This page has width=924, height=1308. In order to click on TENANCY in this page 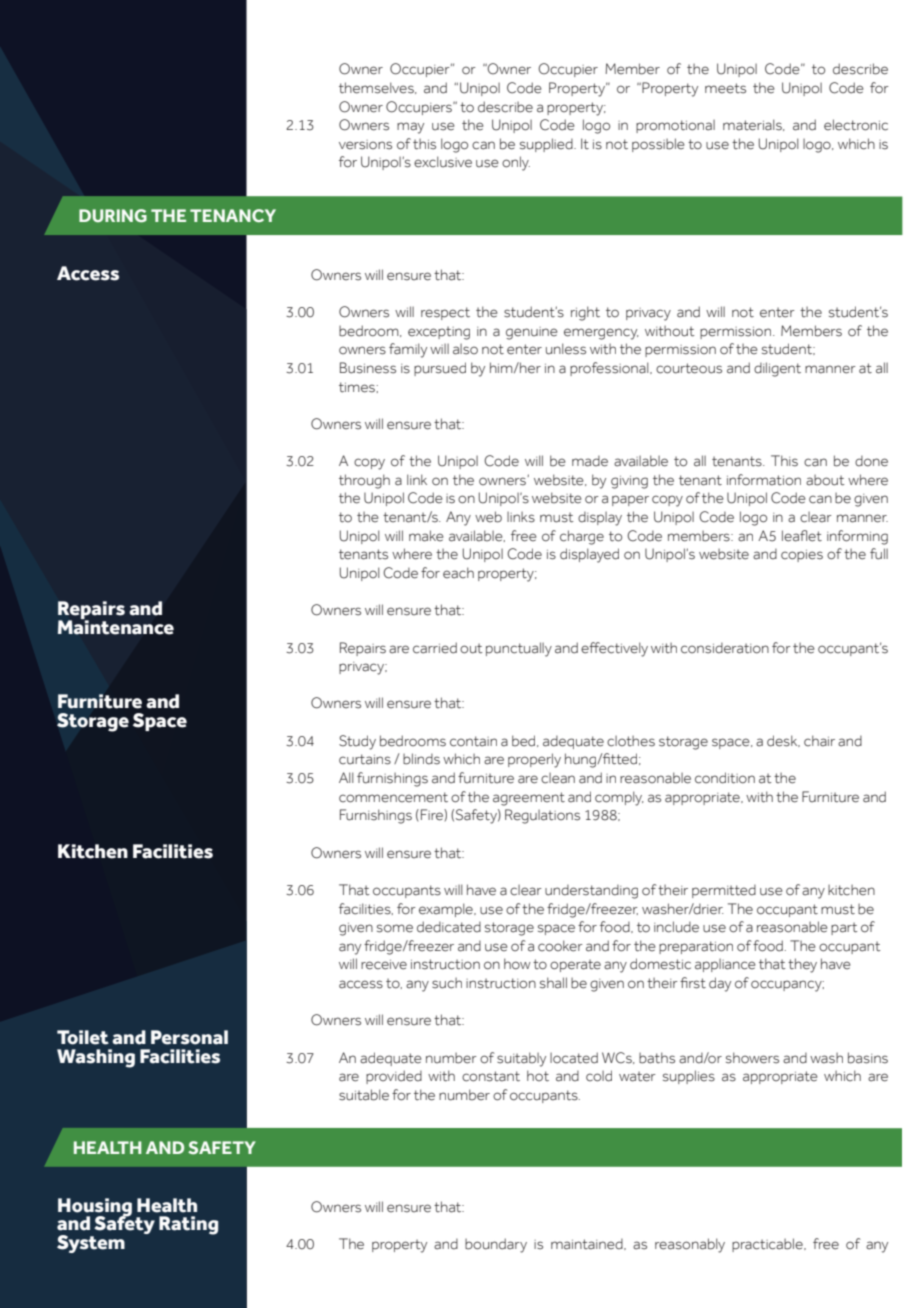, I will do `click(233, 215)`.
